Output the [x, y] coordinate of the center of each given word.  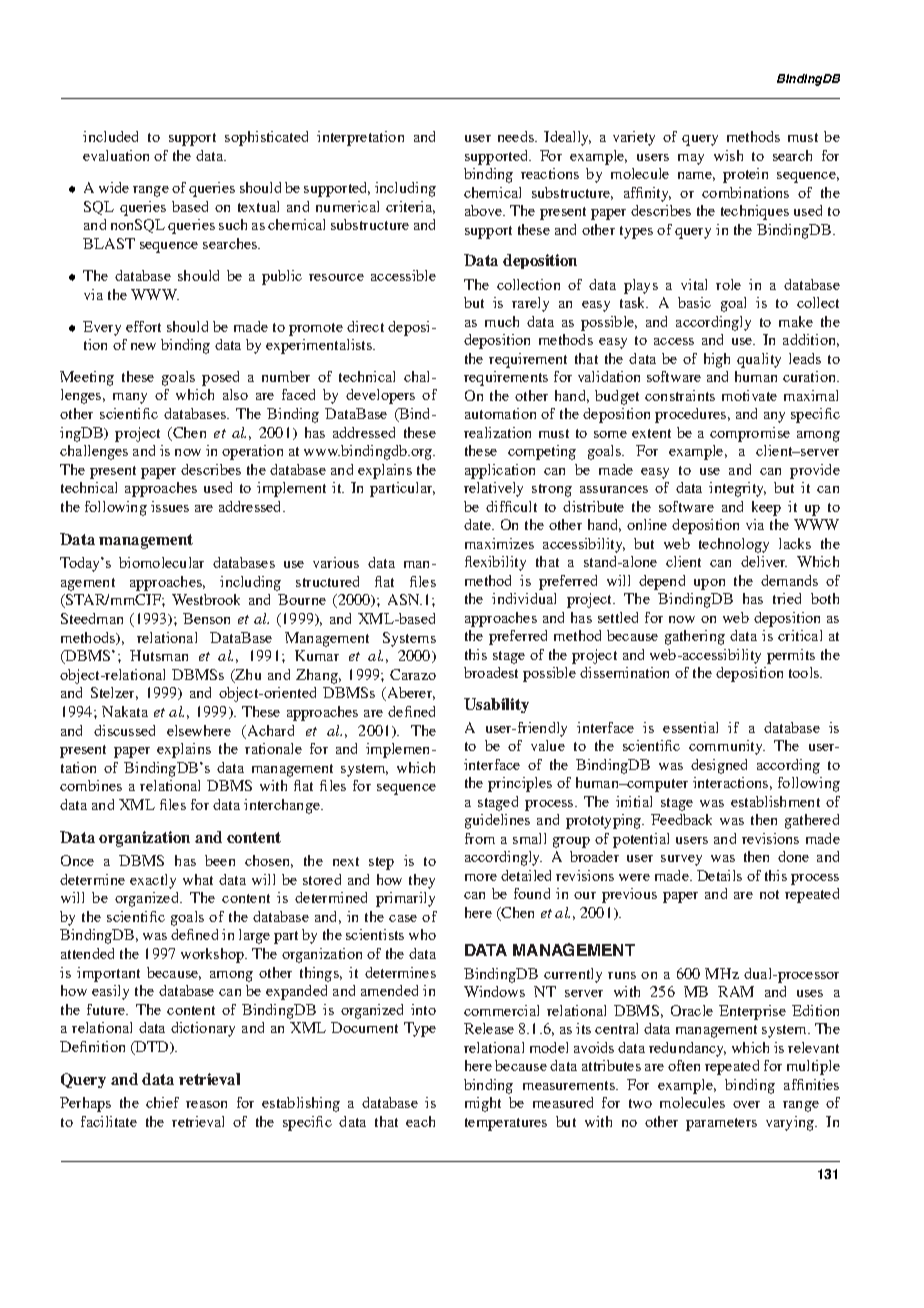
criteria [410, 207]
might [483, 1104]
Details [719, 875]
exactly [153, 881]
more [481, 877]
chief [162, 1102]
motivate [749, 395]
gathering [695, 637]
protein [745, 175]
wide [114, 187]
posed [220, 378]
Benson [206, 618]
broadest [491, 672]
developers [380, 396]
